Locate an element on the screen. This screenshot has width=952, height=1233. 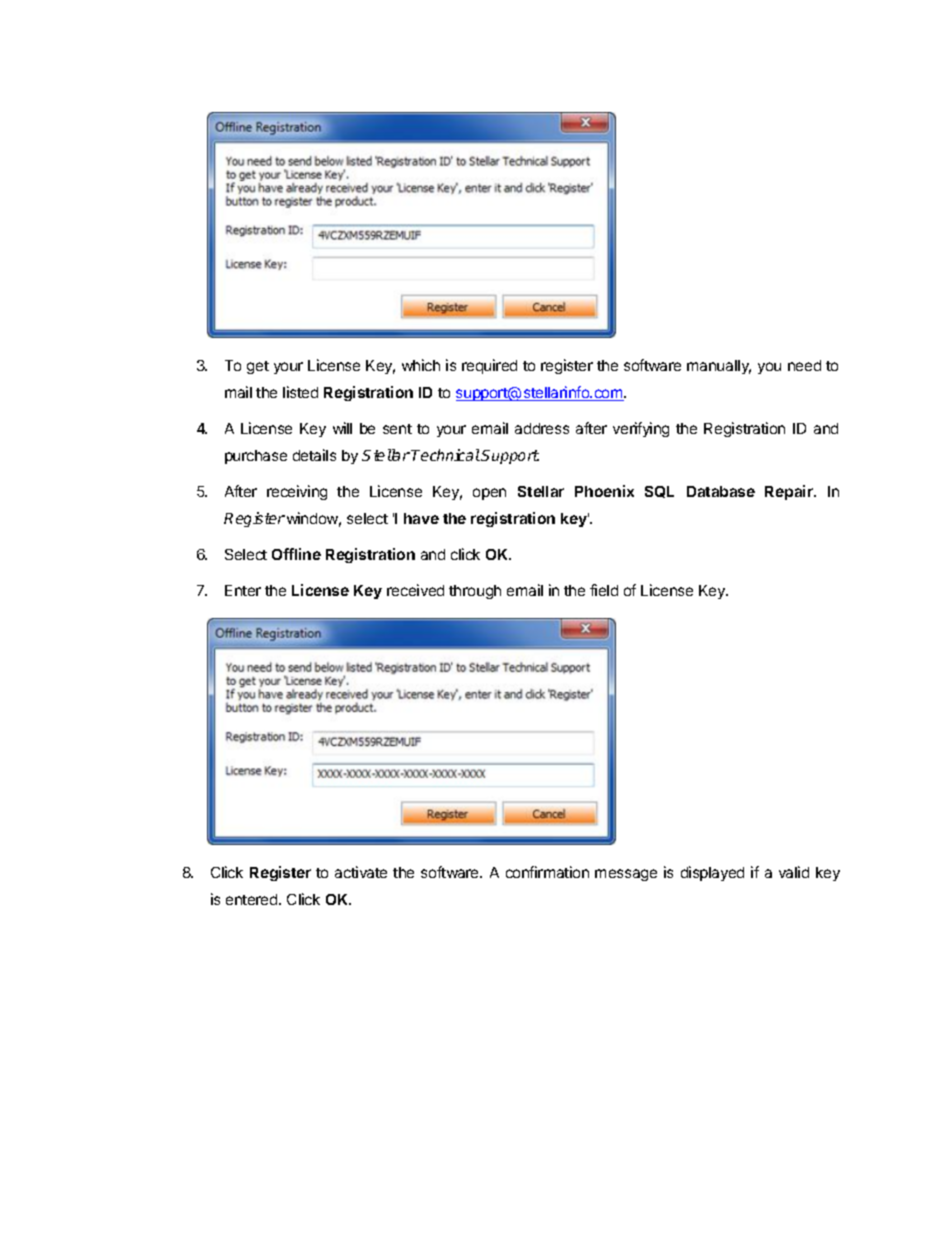
required is located at coordinates (489, 366).
